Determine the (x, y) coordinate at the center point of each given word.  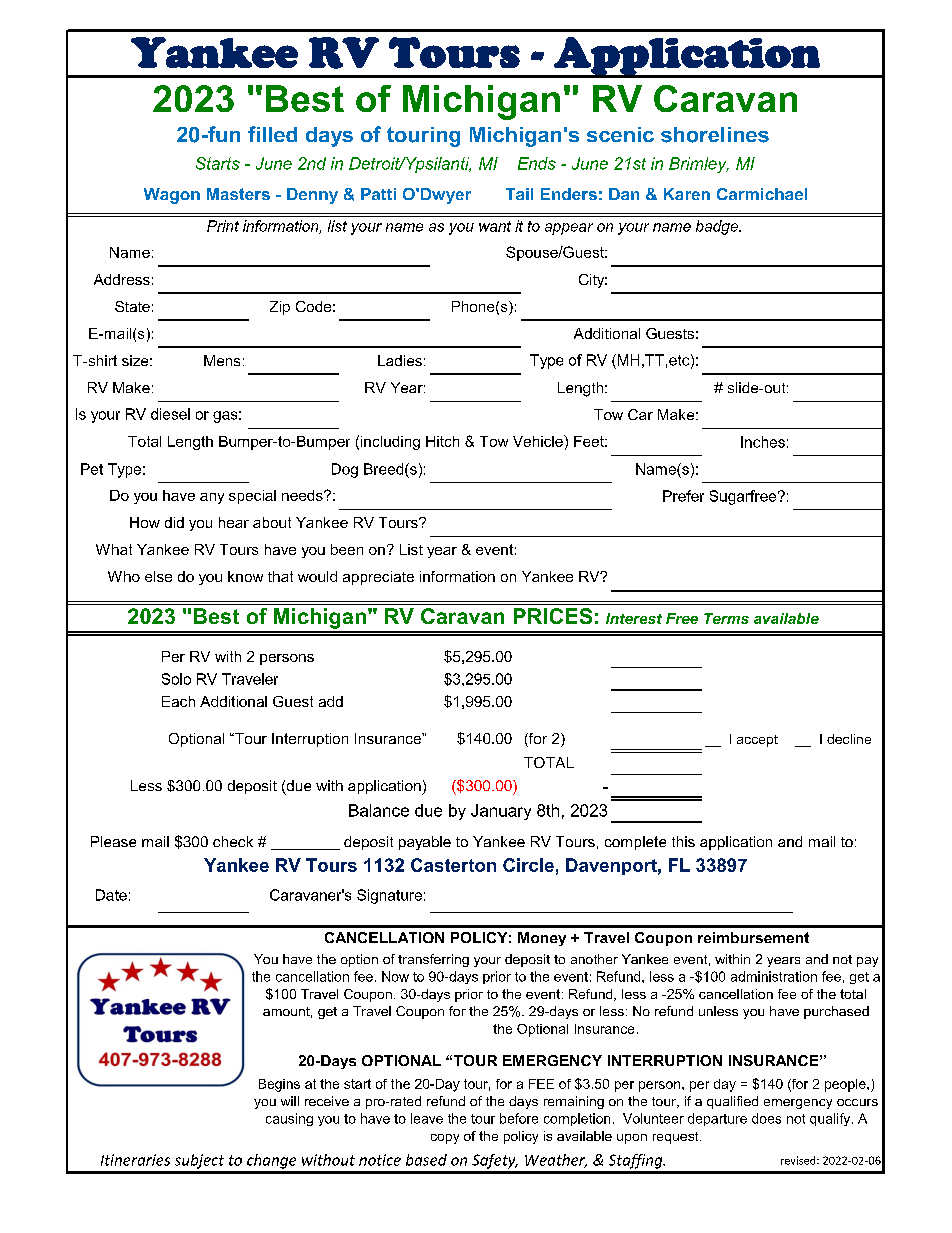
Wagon (172, 196)
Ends (537, 163)
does (766, 1118)
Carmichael (762, 194)
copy (445, 1139)
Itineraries (135, 1160)
